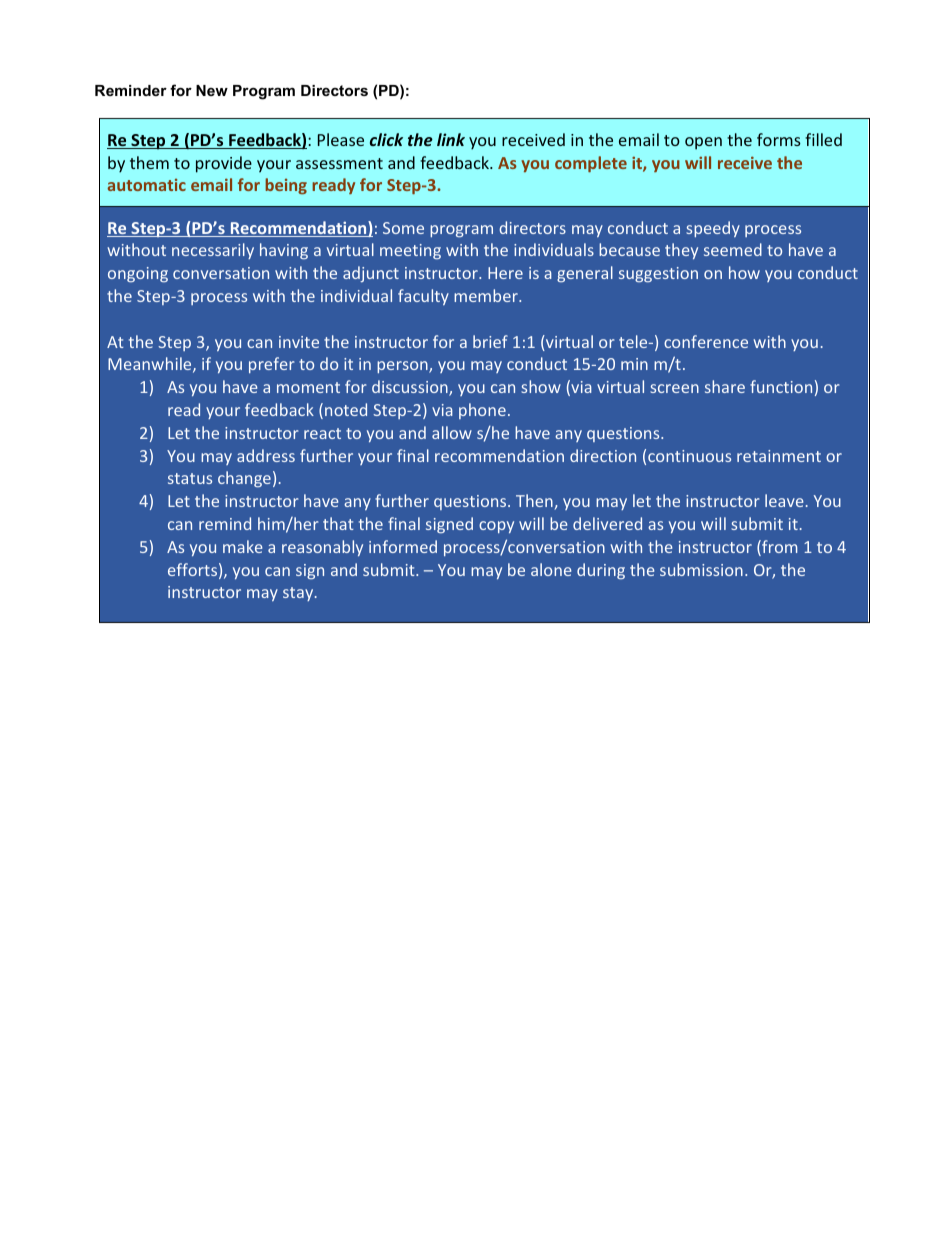 Image resolution: width=952 pixels, height=1233 pixels. What do you see at coordinates (451, 139) in the image?
I see `link` at bounding box center [451, 139].
